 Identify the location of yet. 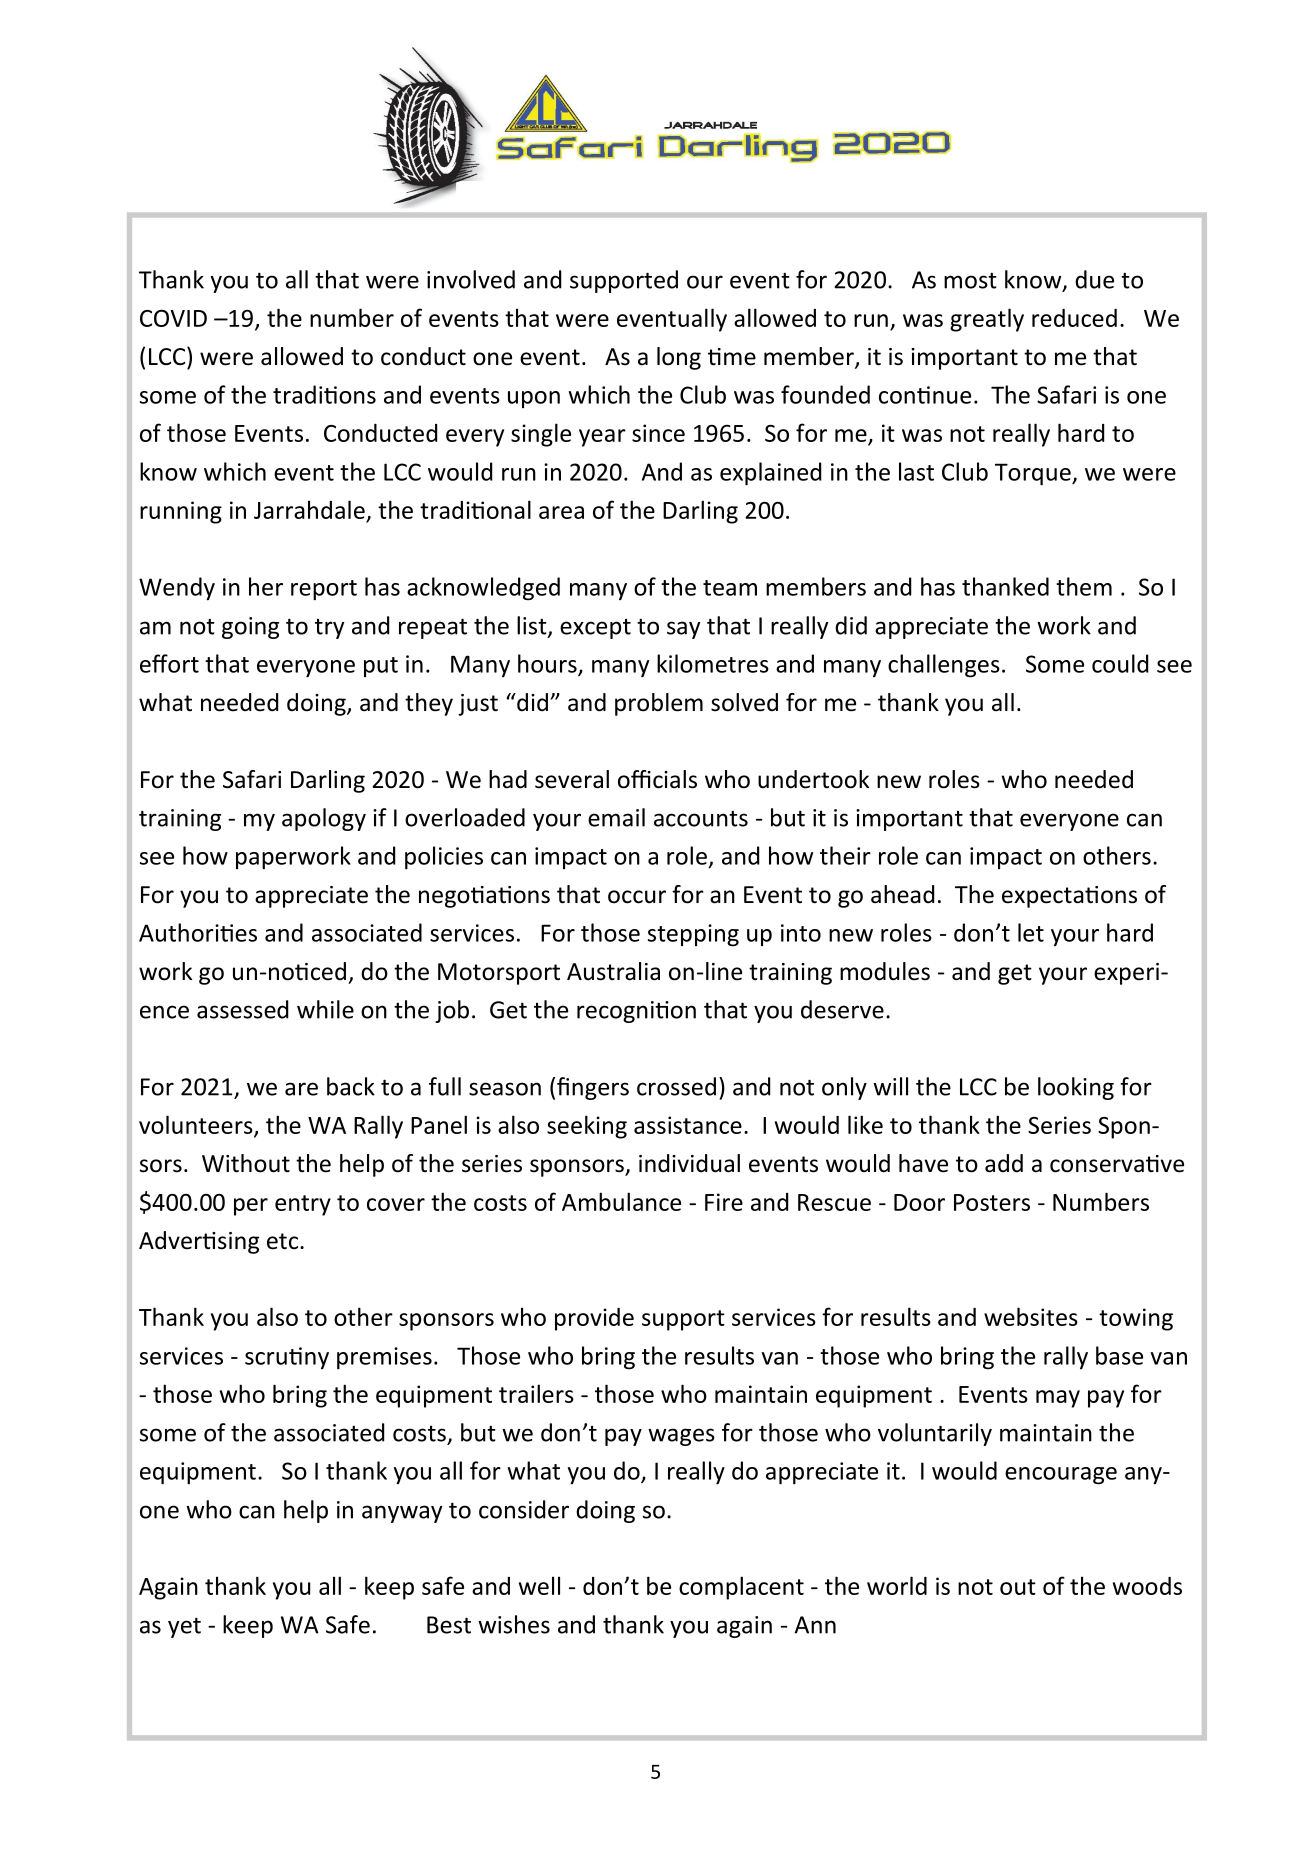
(184, 1627).
